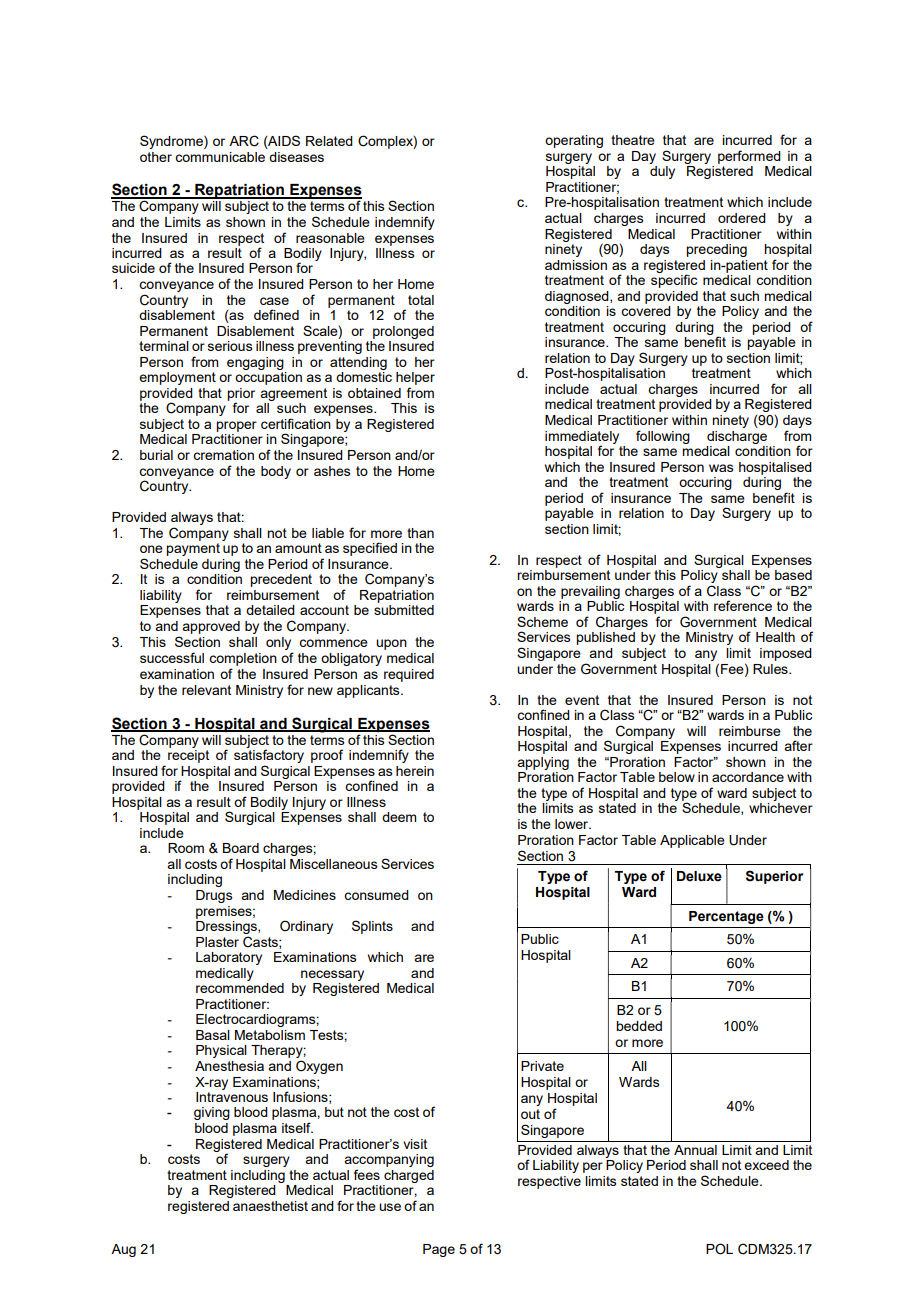 This screenshot has height=1308, width=924. What do you see at coordinates (439, 1250) in the screenshot?
I see `Page` at bounding box center [439, 1250].
